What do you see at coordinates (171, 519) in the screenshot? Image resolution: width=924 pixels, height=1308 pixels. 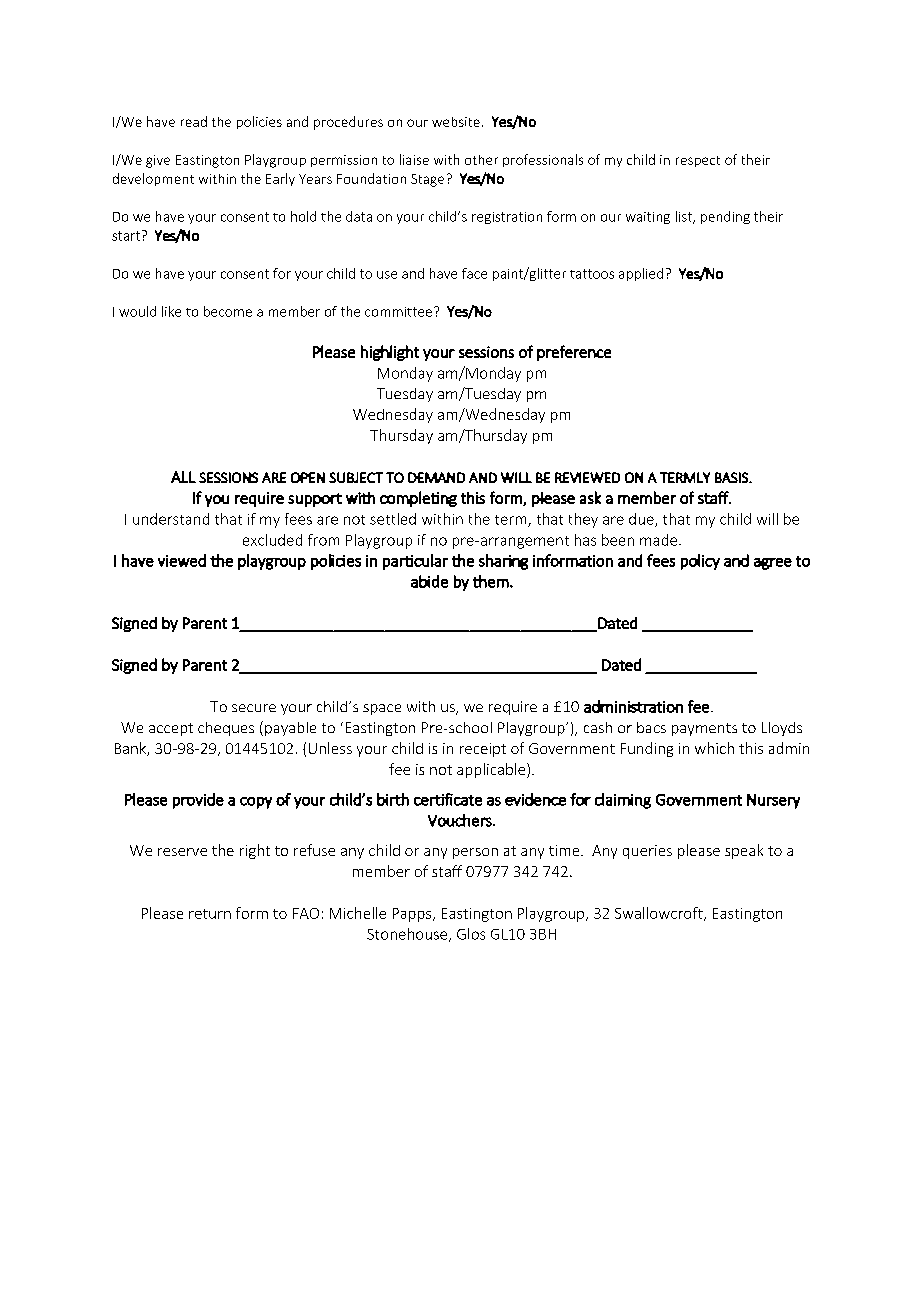 I see `understand` at bounding box center [171, 519].
